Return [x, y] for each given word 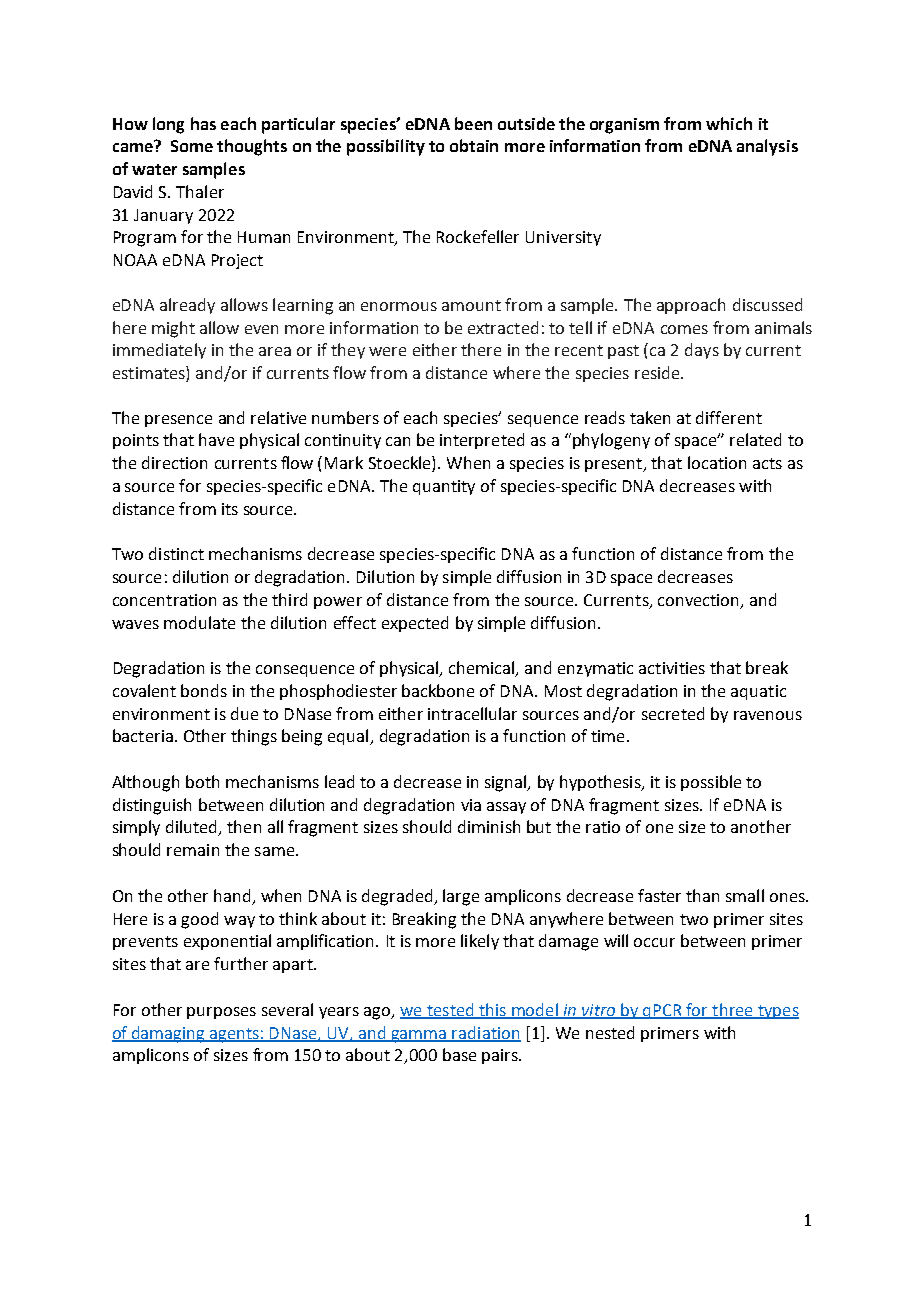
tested [450, 1010]
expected [415, 624]
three [732, 1010]
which [729, 123]
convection [700, 601]
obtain [474, 145]
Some [192, 146]
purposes [221, 1013]
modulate [199, 622]
